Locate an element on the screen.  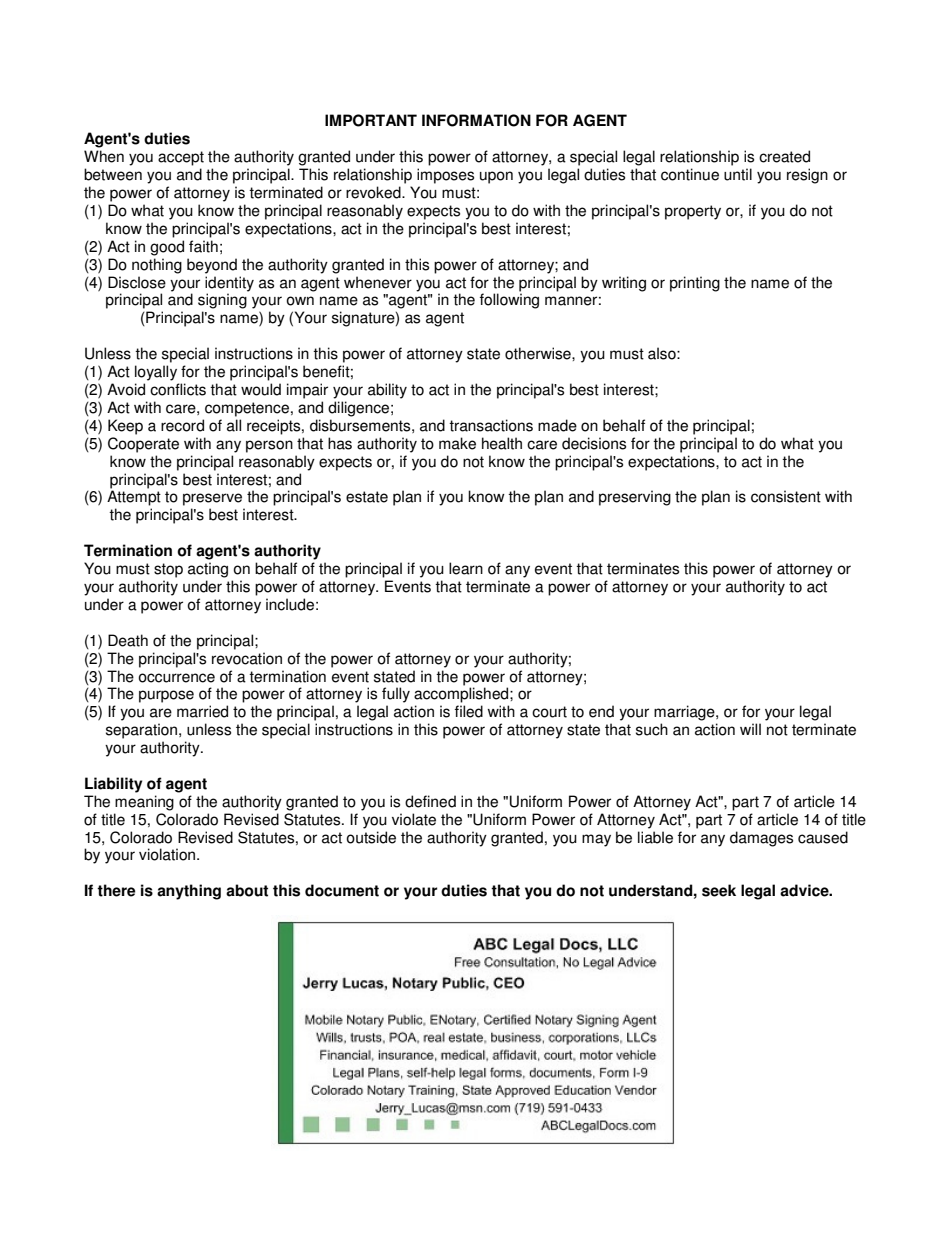
consistent is located at coordinates (786, 496).
